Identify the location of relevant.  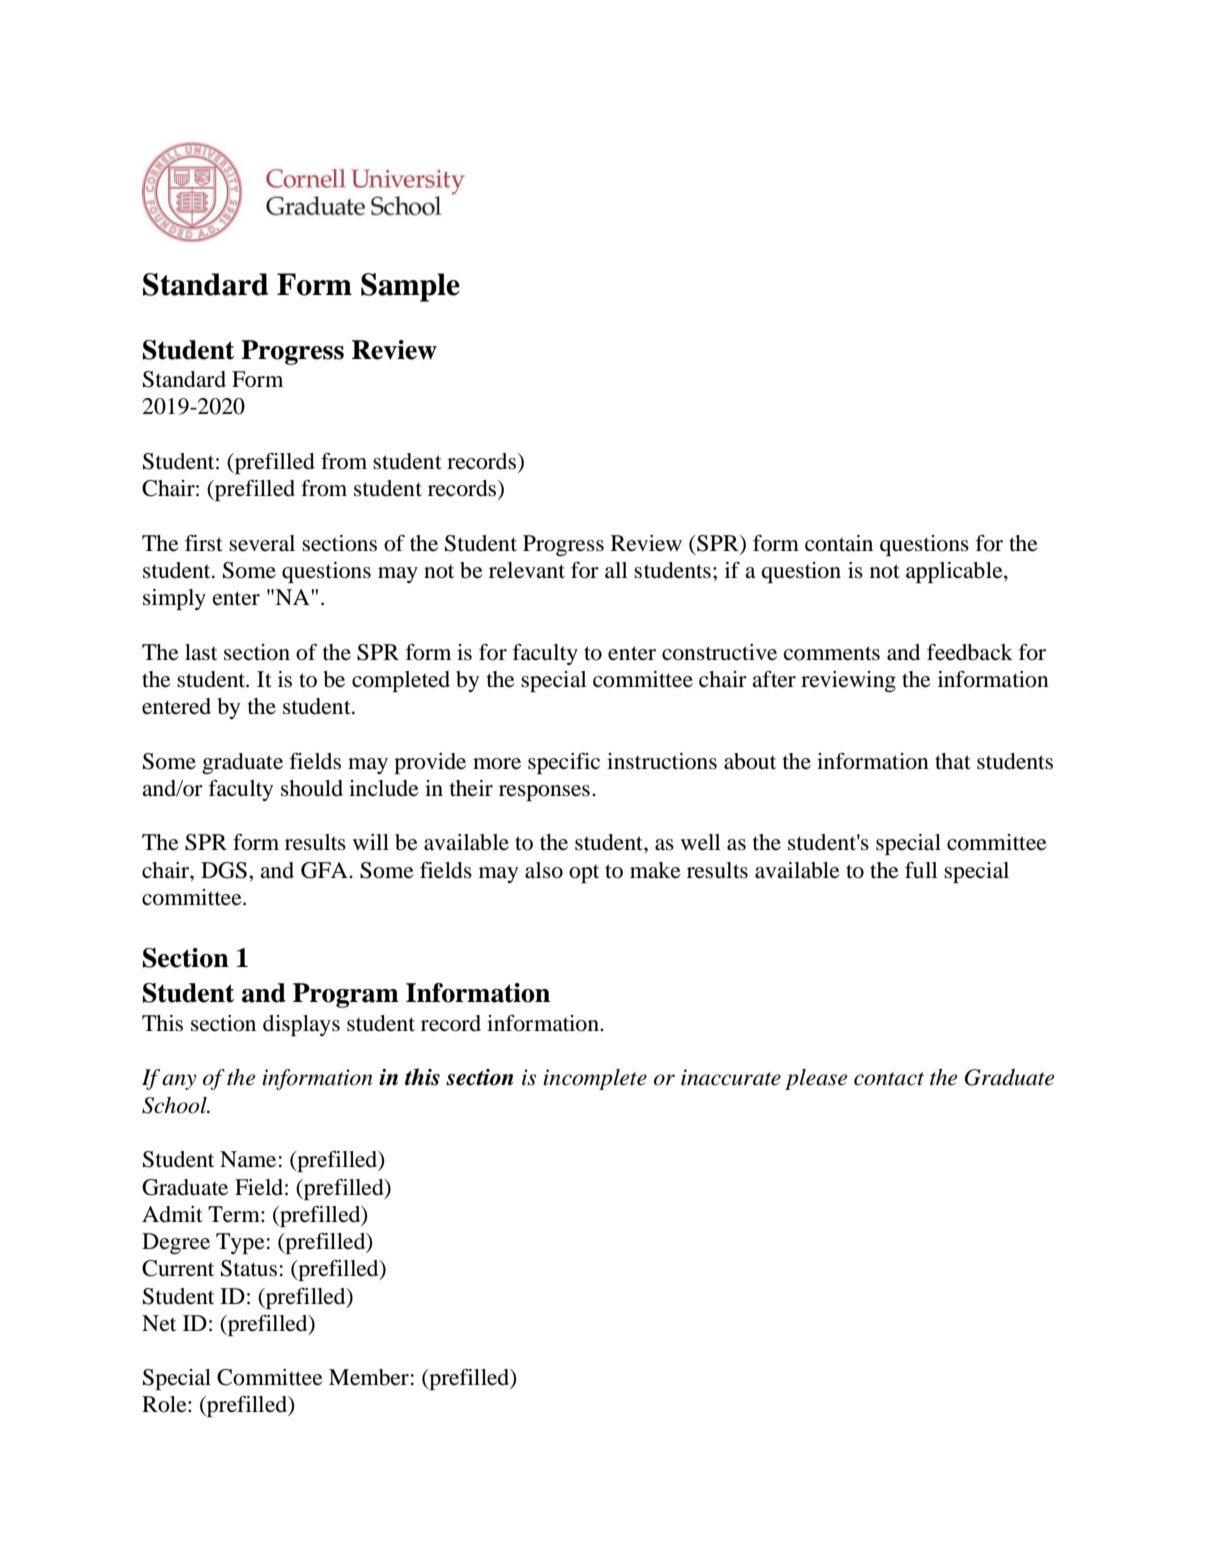
(527, 570).
